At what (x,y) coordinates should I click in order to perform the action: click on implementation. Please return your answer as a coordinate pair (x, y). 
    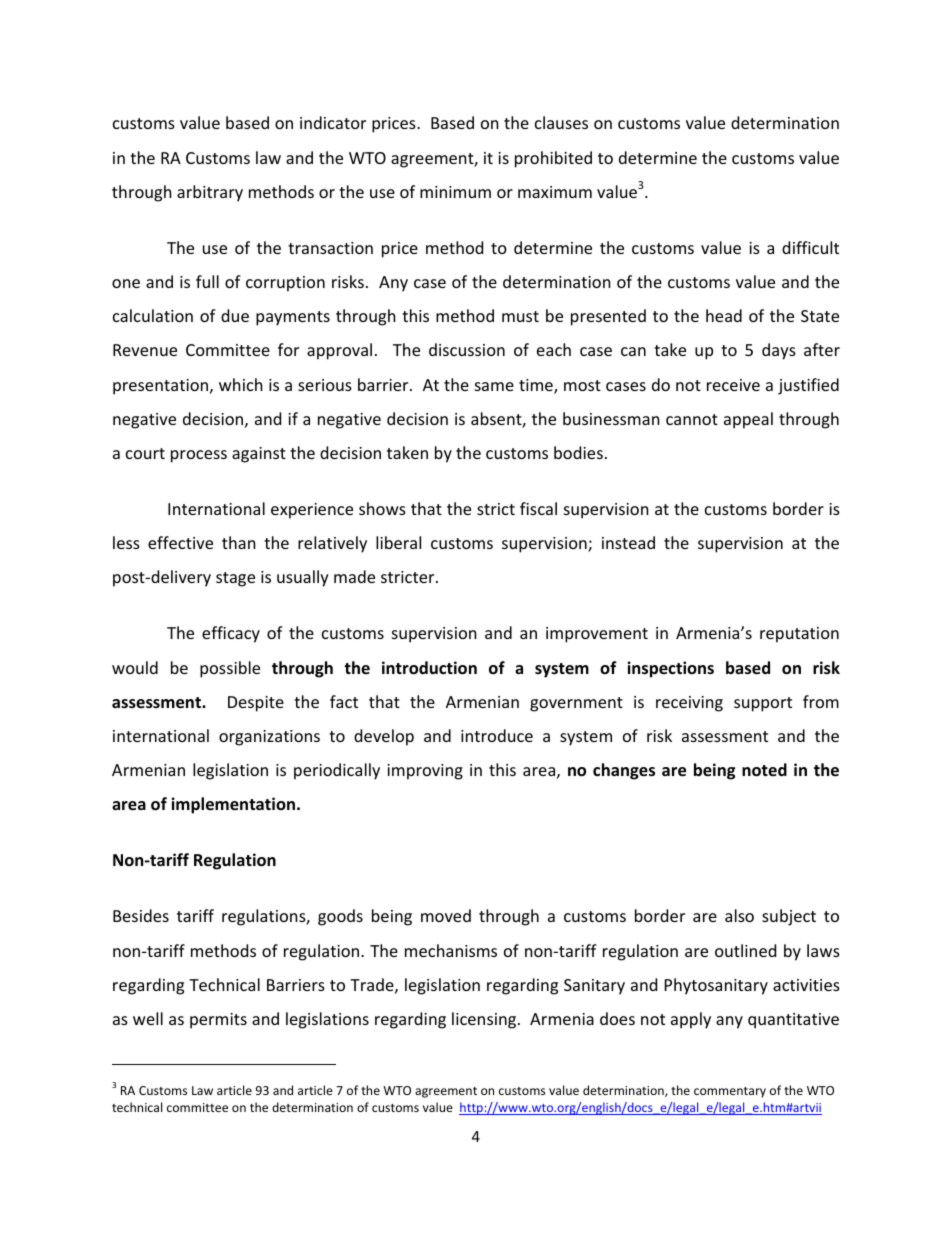
    Looking at the image, I should click on (233, 805).
